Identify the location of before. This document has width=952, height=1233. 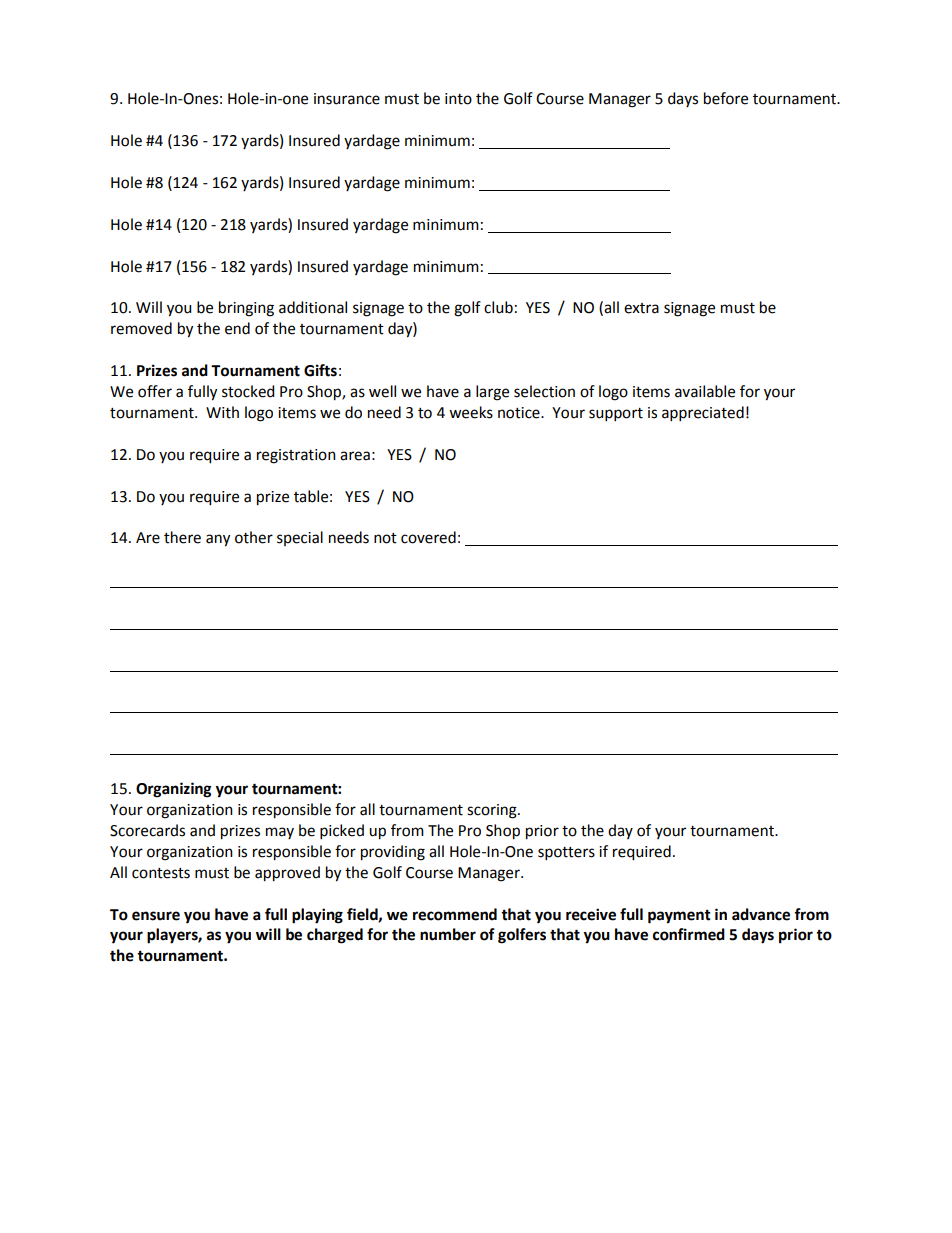
(726, 98).
